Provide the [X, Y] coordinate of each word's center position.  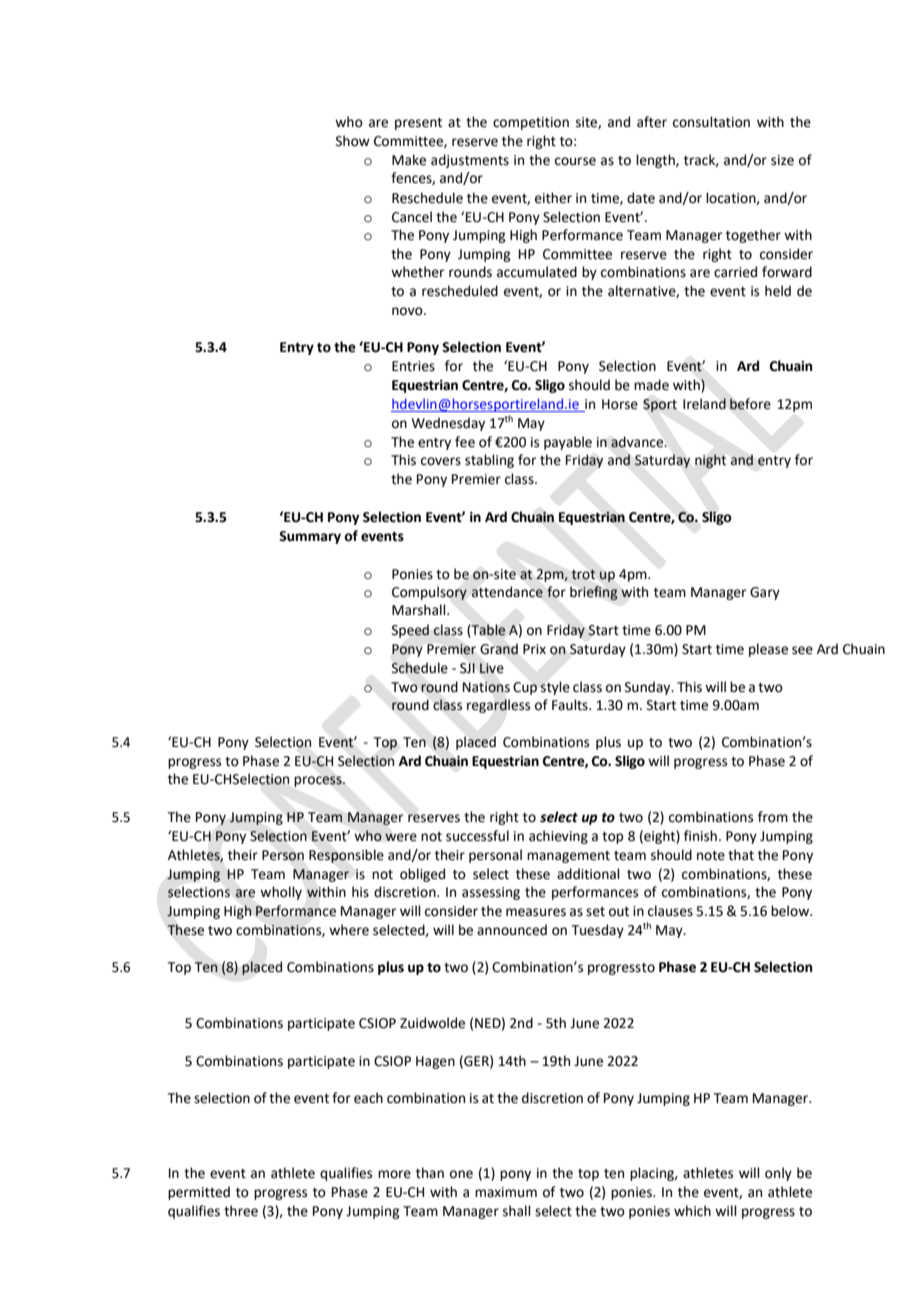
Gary [765, 593]
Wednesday [448, 424]
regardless [498, 706]
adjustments [470, 161]
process [319, 781]
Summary [310, 537]
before [750, 404]
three [241, 1211]
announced [512, 930]
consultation [711, 122]
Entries [413, 366]
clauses [670, 911]
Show [353, 141]
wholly [281, 893]
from [773, 817]
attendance [507, 592]
